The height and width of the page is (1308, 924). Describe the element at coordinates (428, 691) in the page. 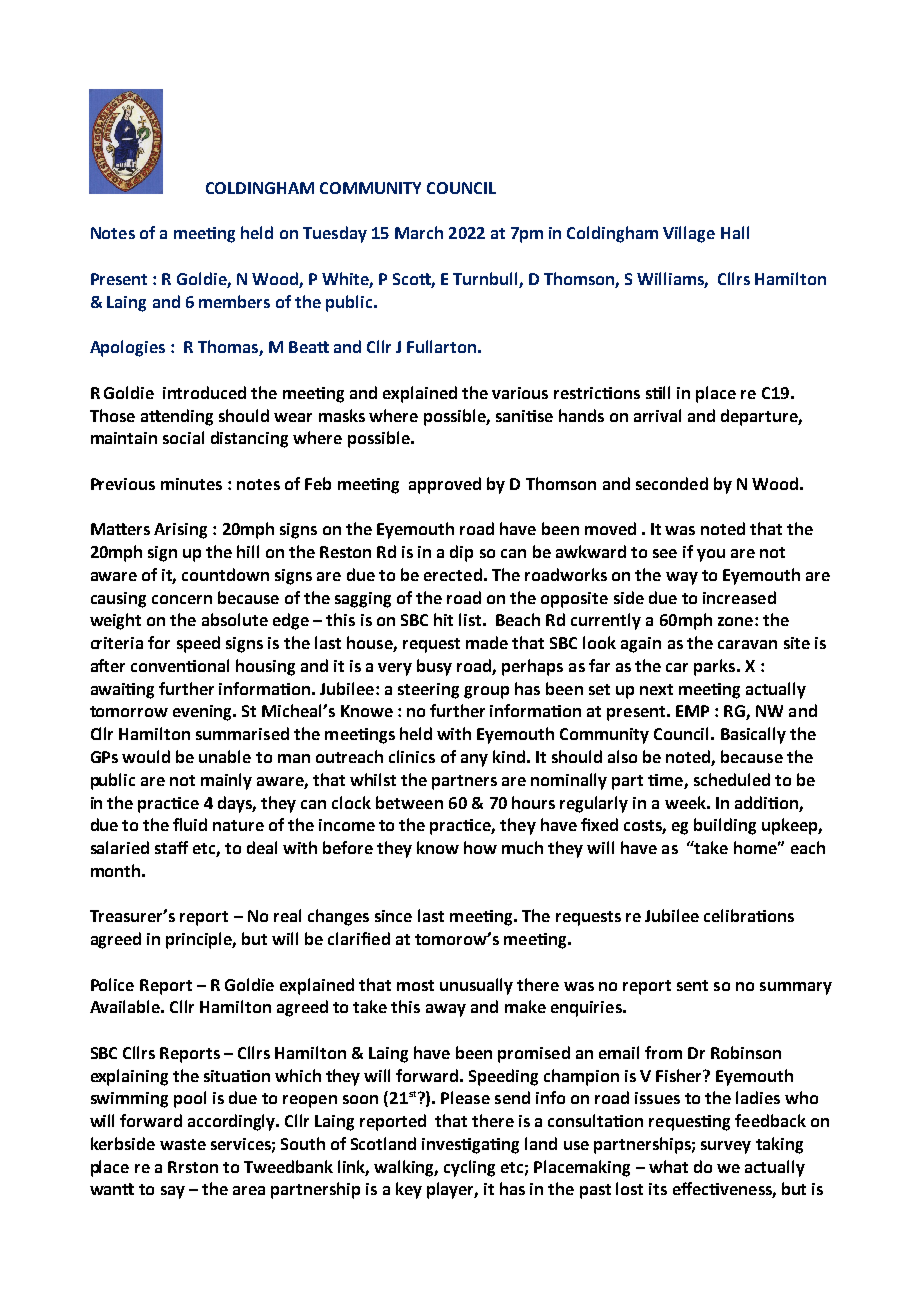

I see `steering` at that location.
